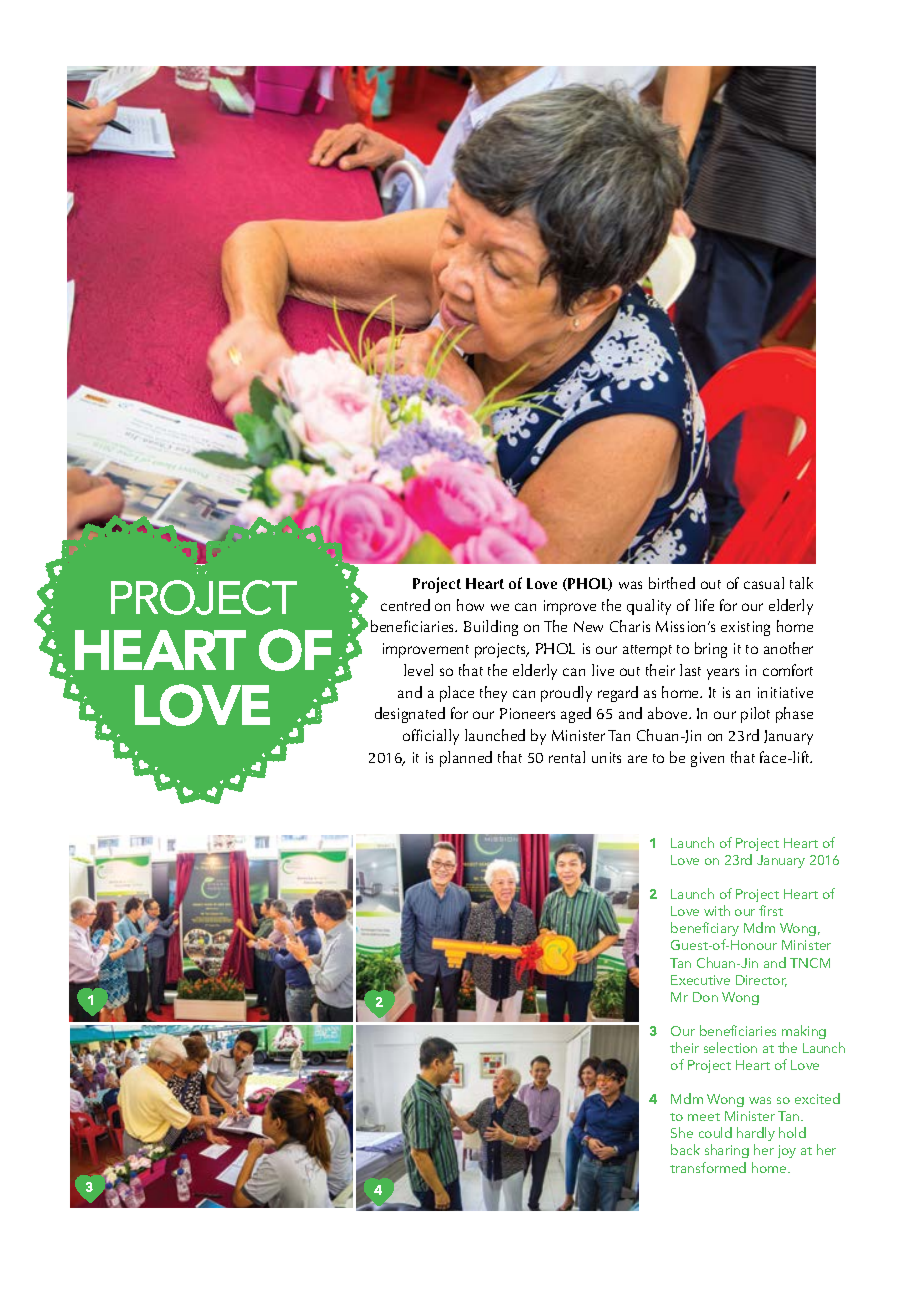 The image size is (924, 1308). I want to click on units, so click(606, 757).
